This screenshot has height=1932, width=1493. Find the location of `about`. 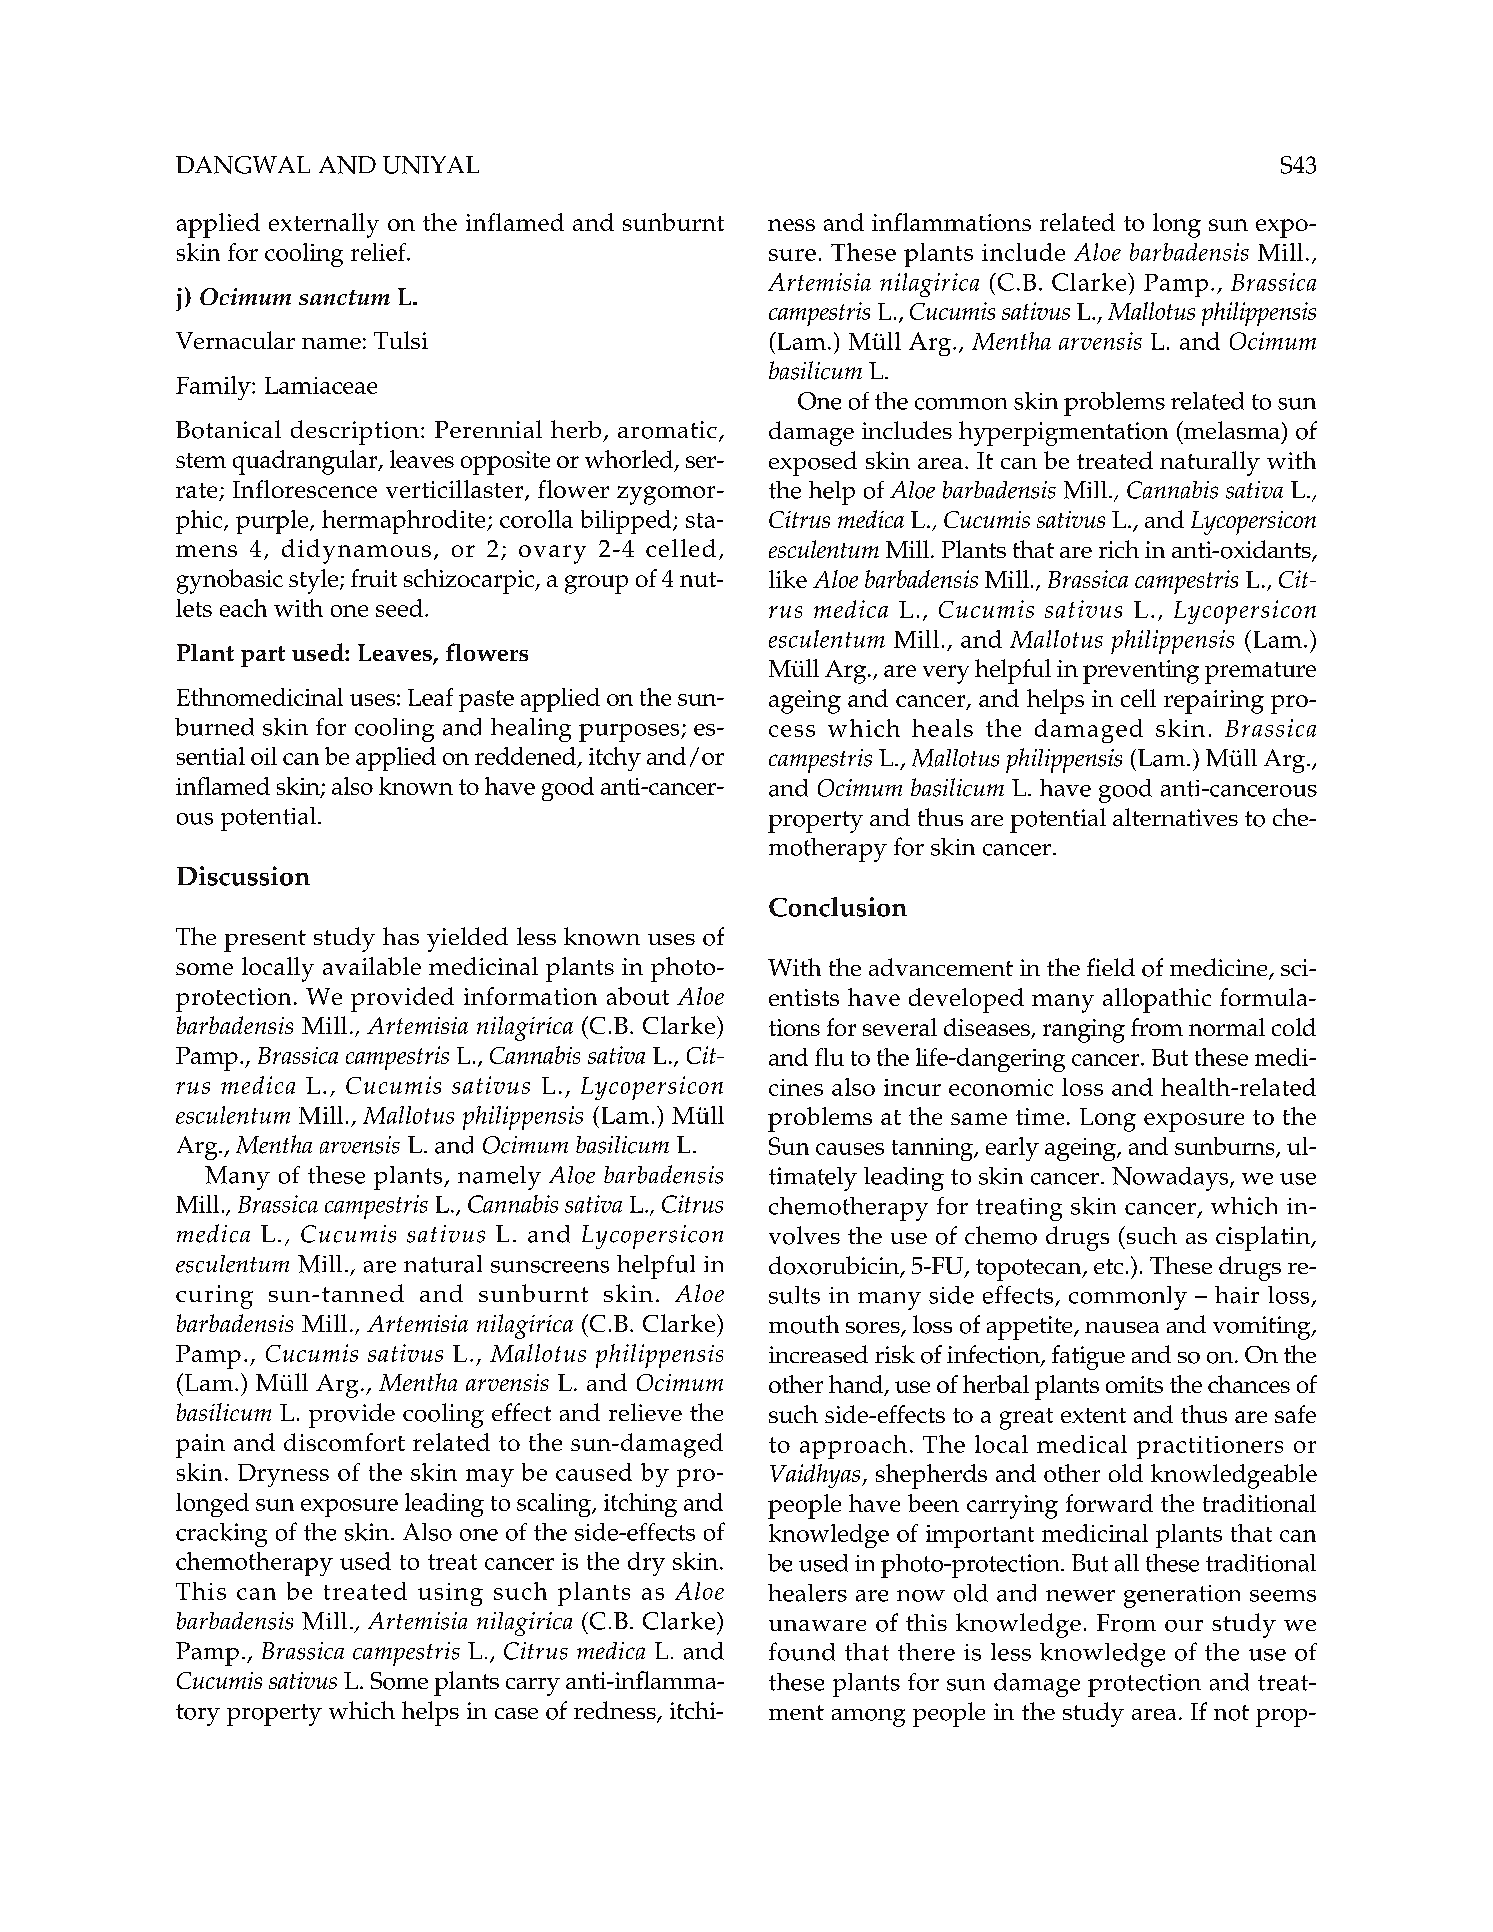

about is located at coordinates (638, 996).
